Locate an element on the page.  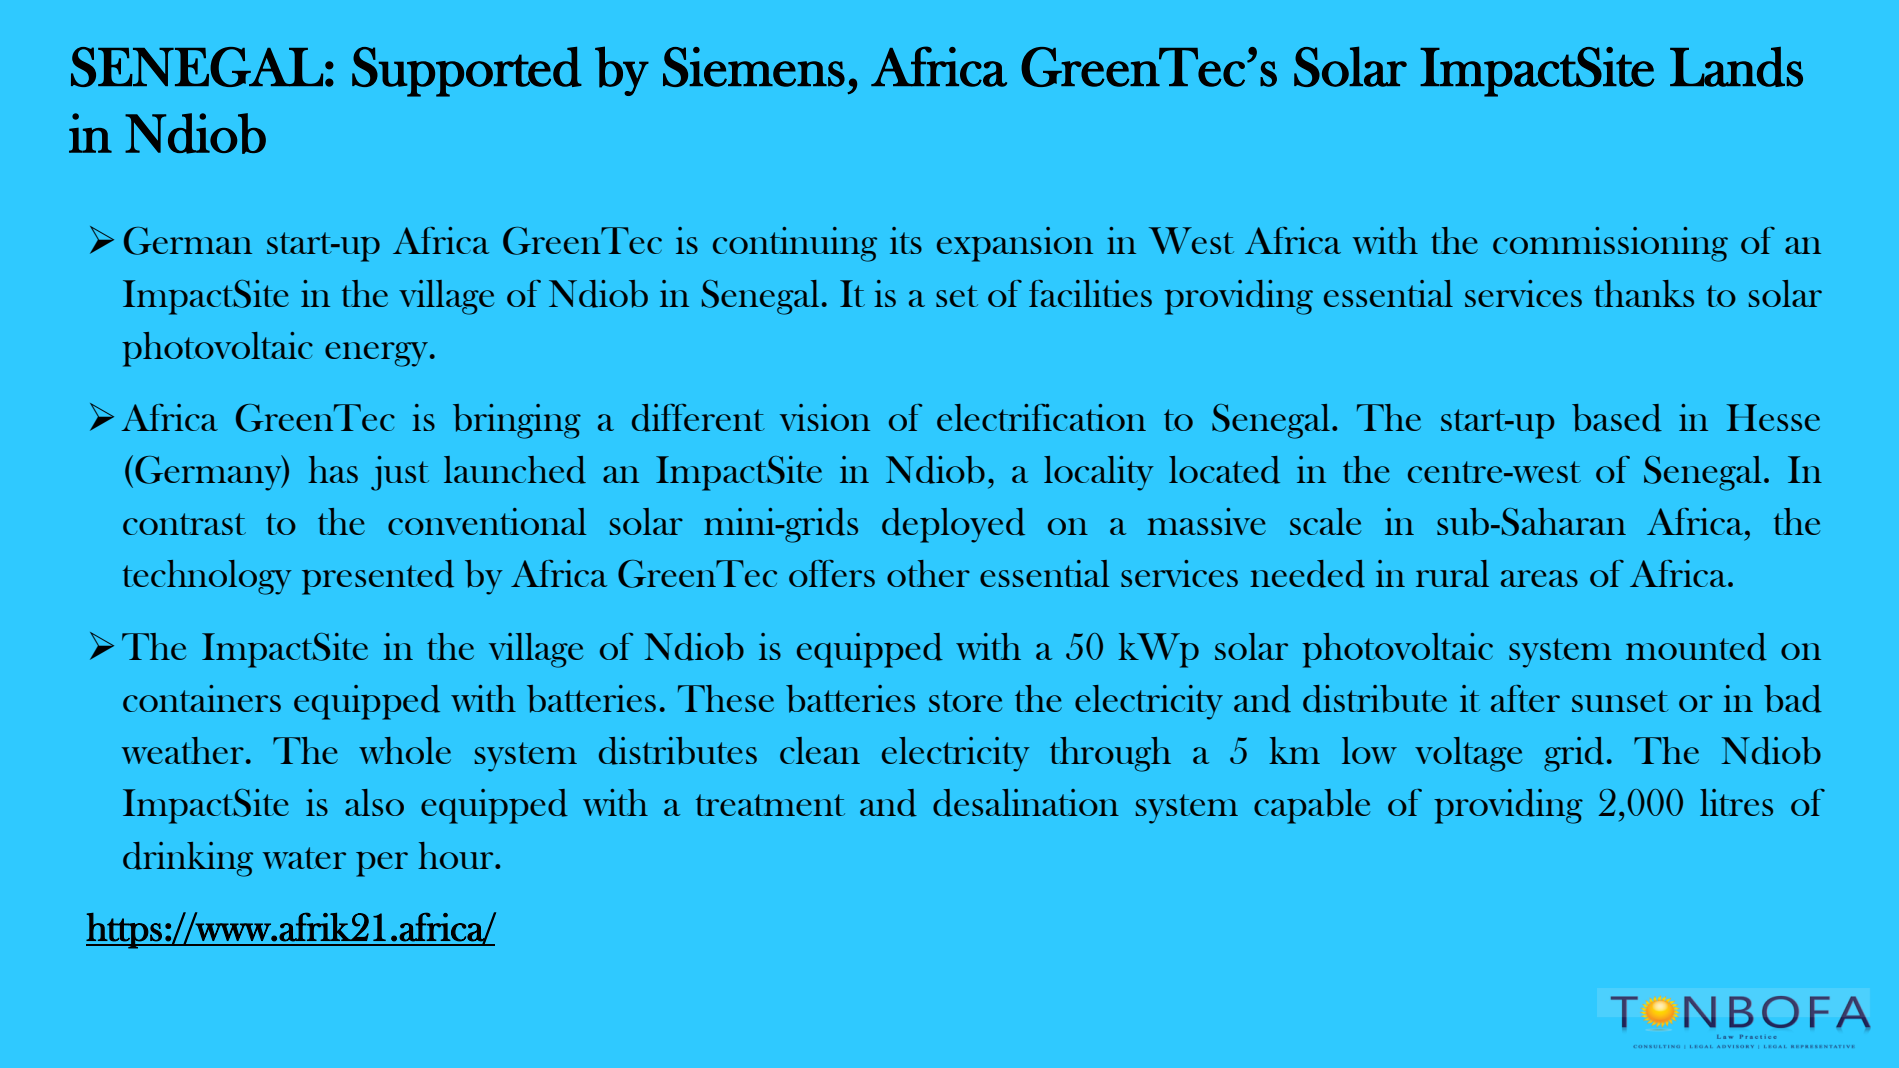
Lands is located at coordinates (1736, 67).
